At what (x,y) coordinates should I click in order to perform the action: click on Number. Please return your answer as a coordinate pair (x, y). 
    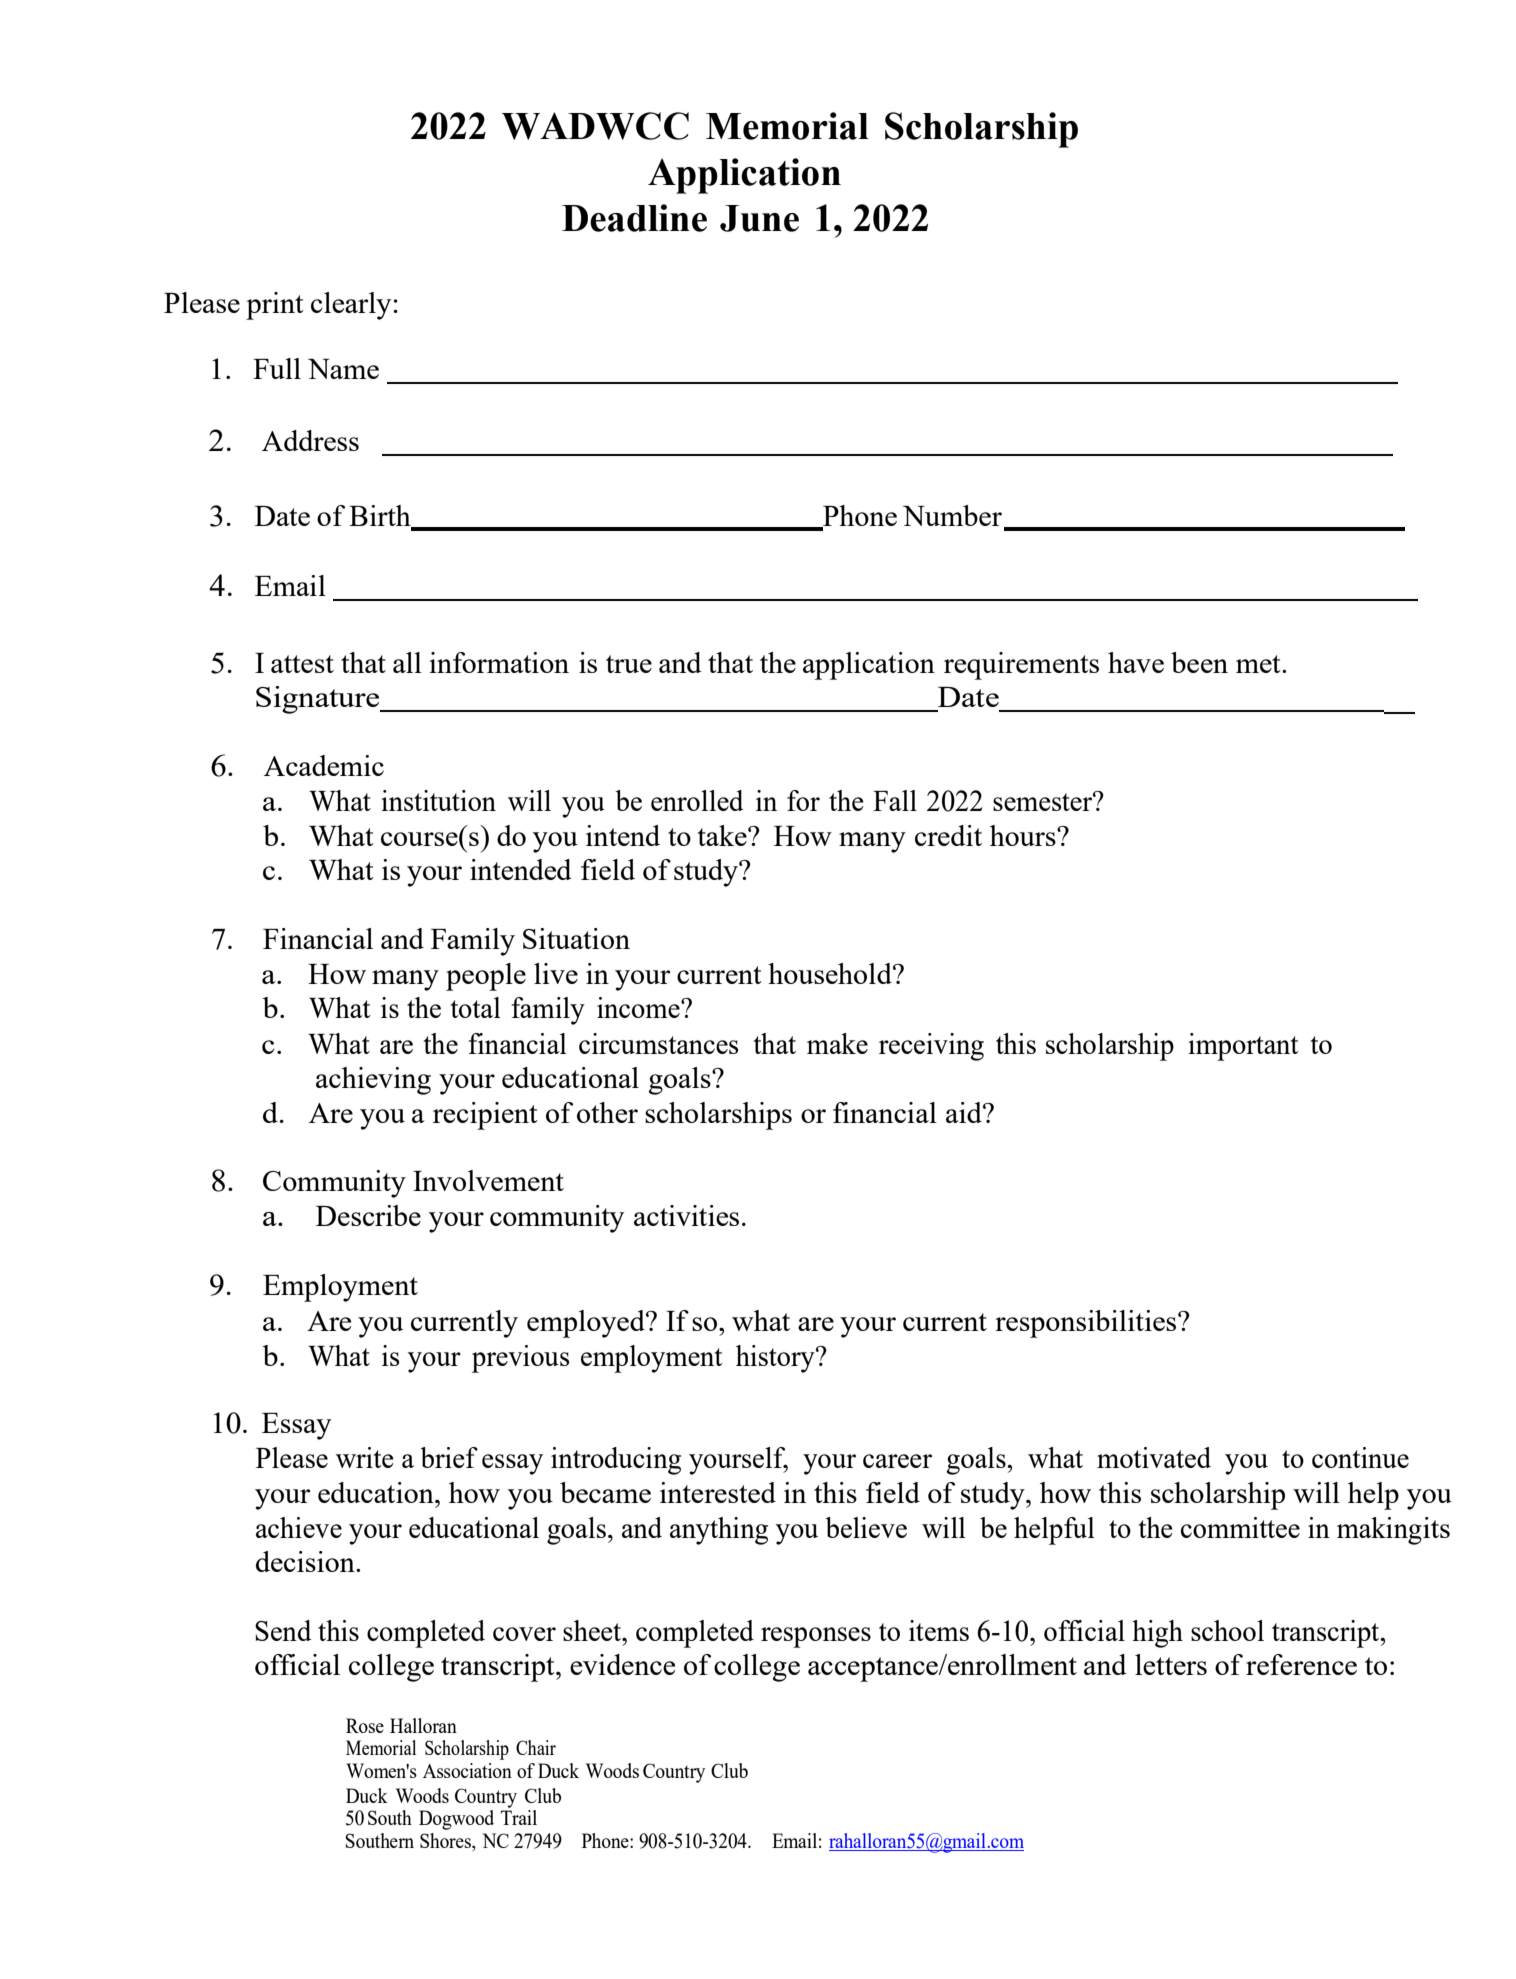
    Looking at the image, I should click on (952, 515).
